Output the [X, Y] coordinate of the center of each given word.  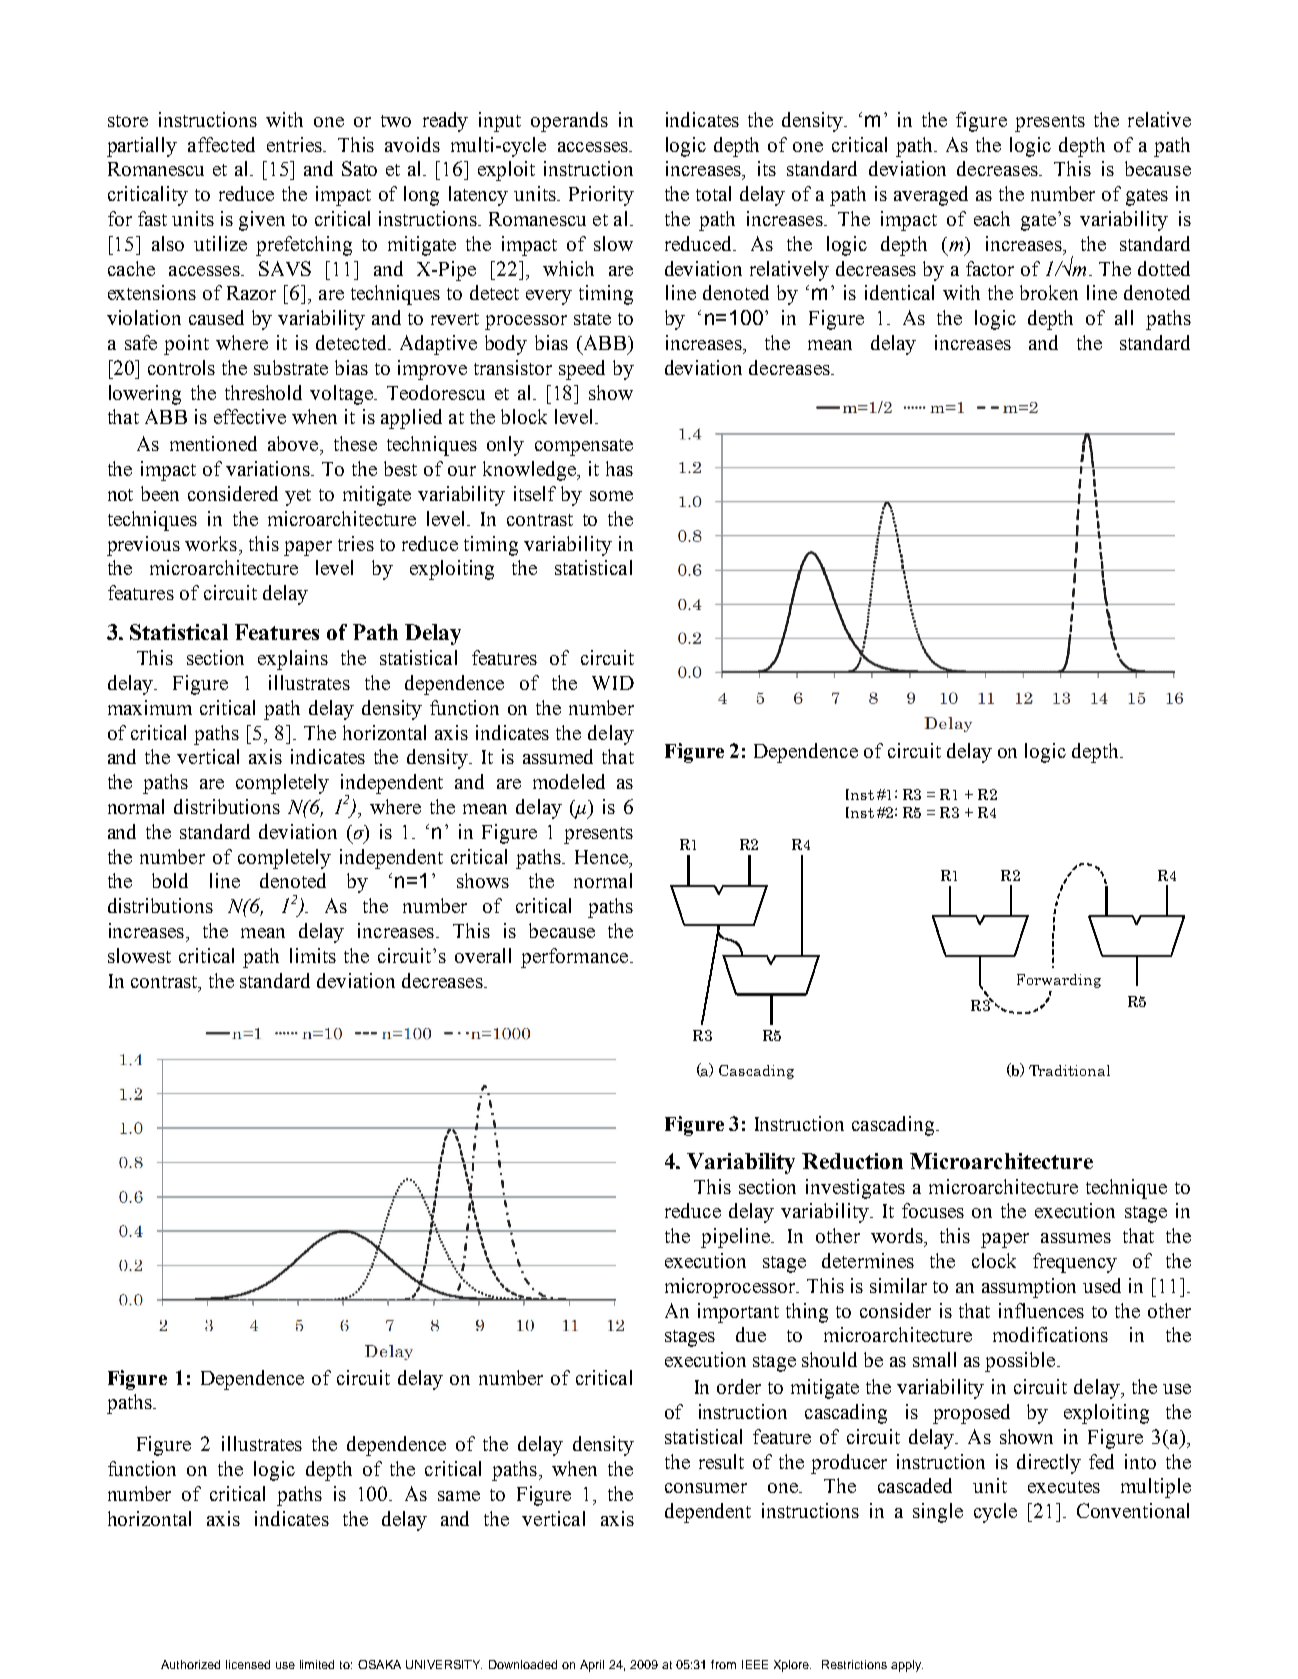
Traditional [1069, 1070]
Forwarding [1059, 981]
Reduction [852, 1161]
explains [293, 660]
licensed [248, 1664]
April [592, 1666]
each [992, 218]
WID [613, 683]
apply [907, 1666]
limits [313, 955]
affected [221, 144]
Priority [601, 196]
